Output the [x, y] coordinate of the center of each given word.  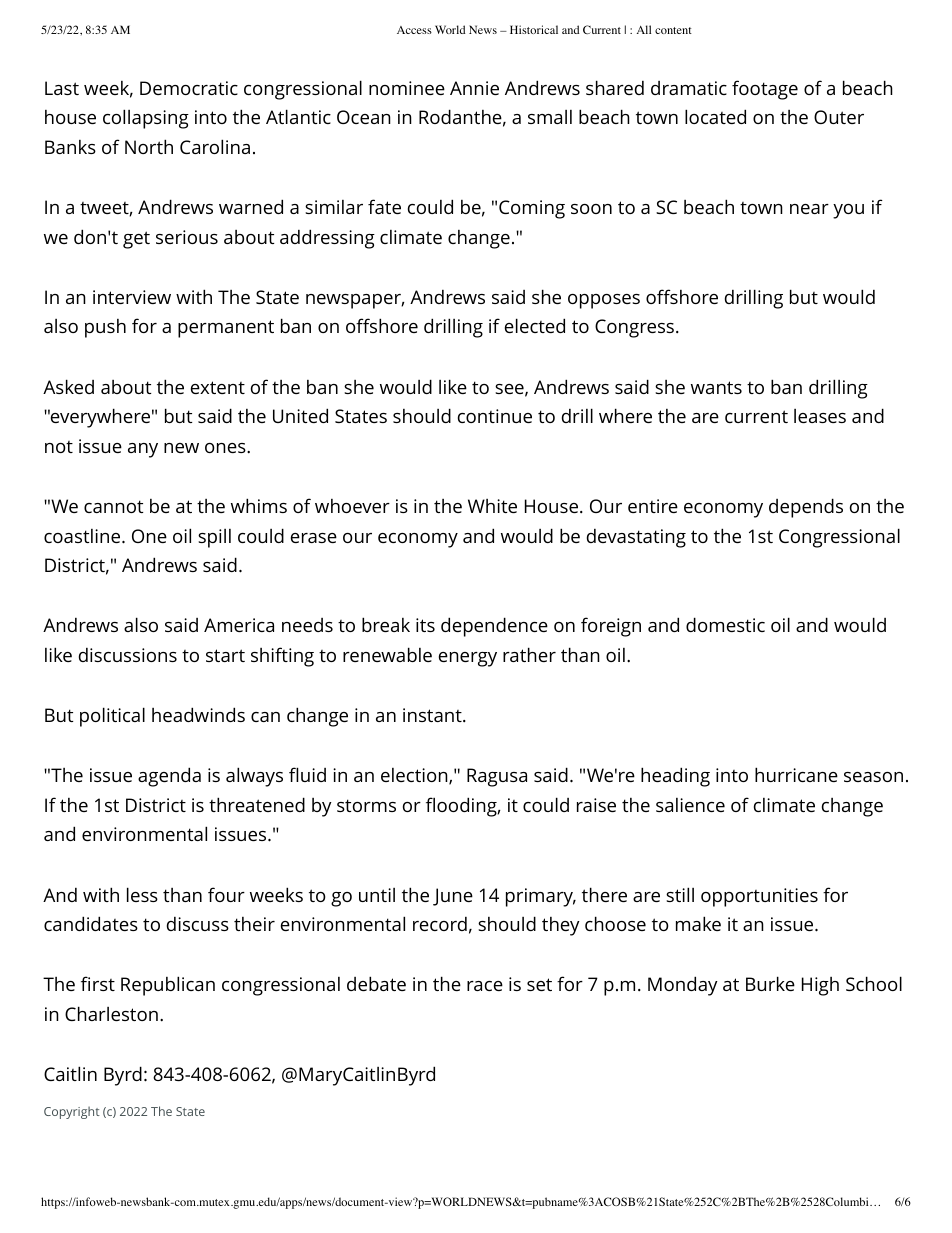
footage [765, 90]
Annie [474, 88]
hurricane [796, 774]
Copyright [72, 1112]
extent [218, 387]
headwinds [198, 714]
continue [495, 416]
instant [433, 715]
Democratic [189, 88]
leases [820, 416]
